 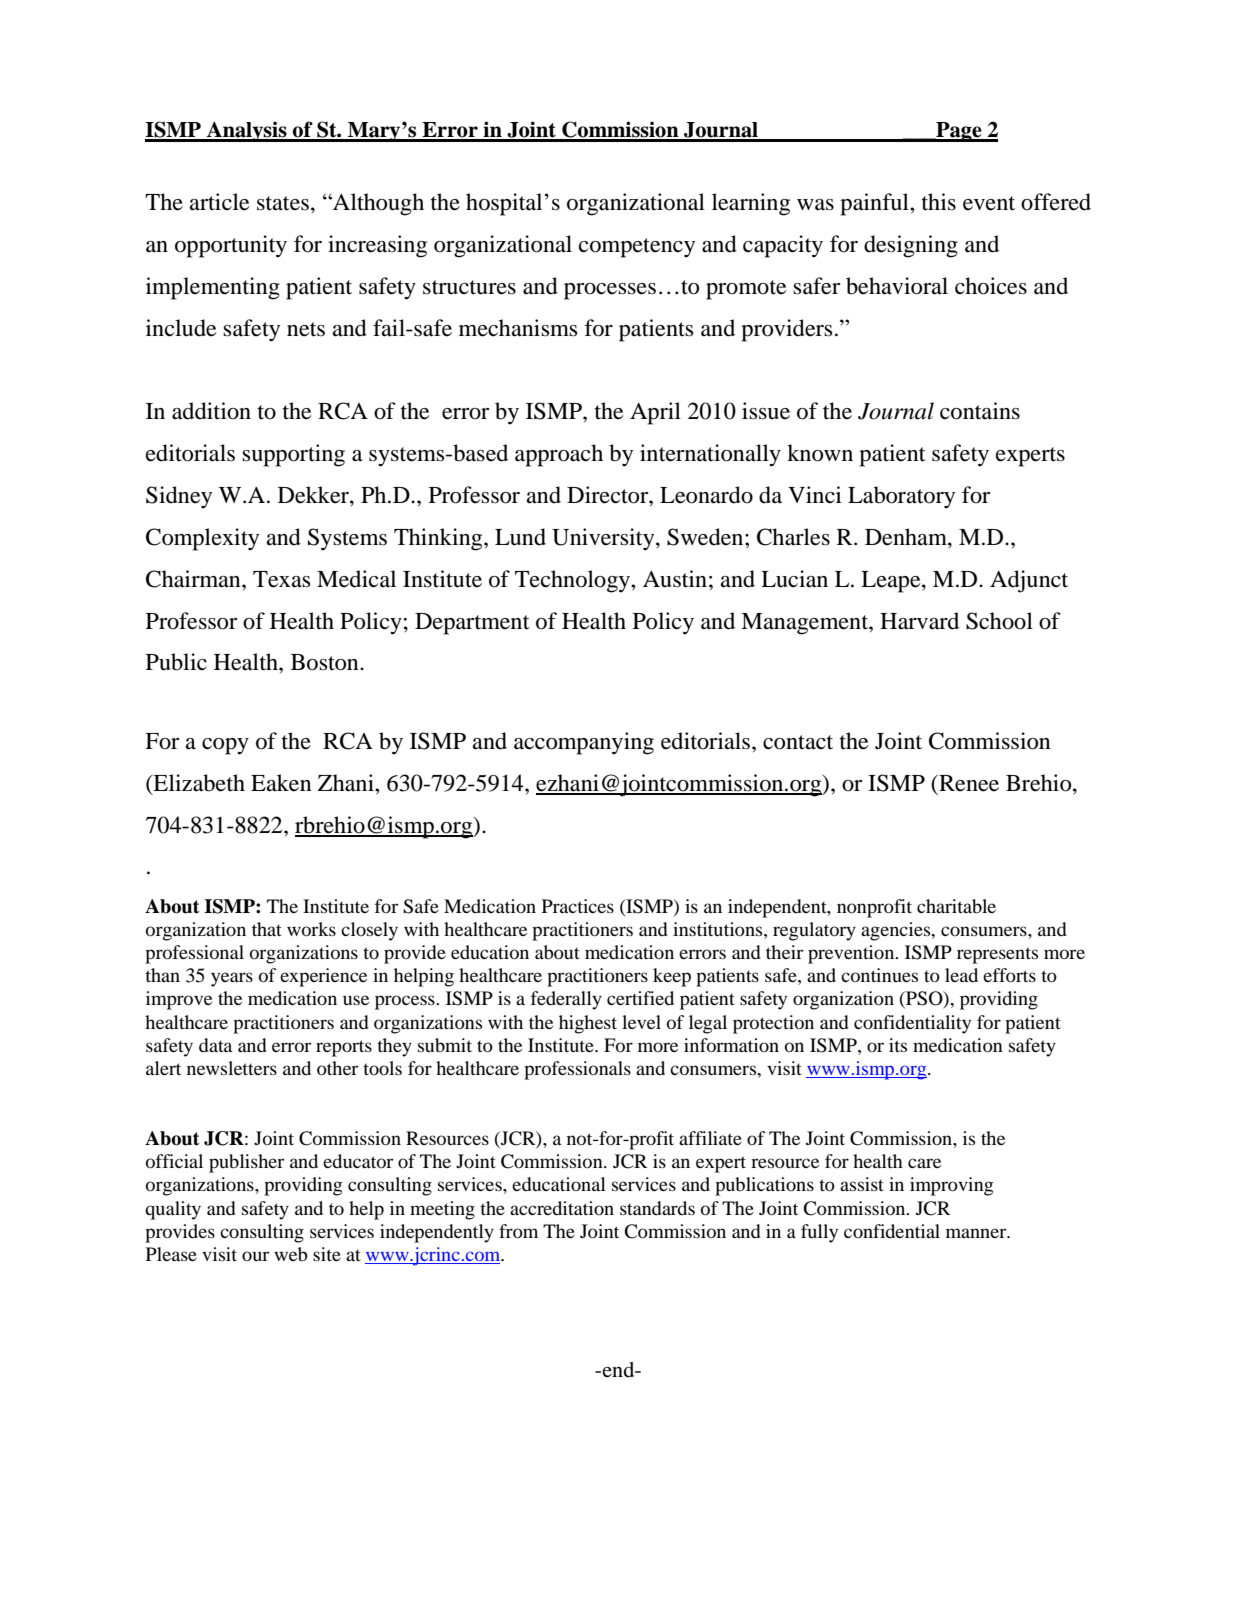 What do you see at coordinates (637, 248) in the screenshot?
I see `competency` at bounding box center [637, 248].
